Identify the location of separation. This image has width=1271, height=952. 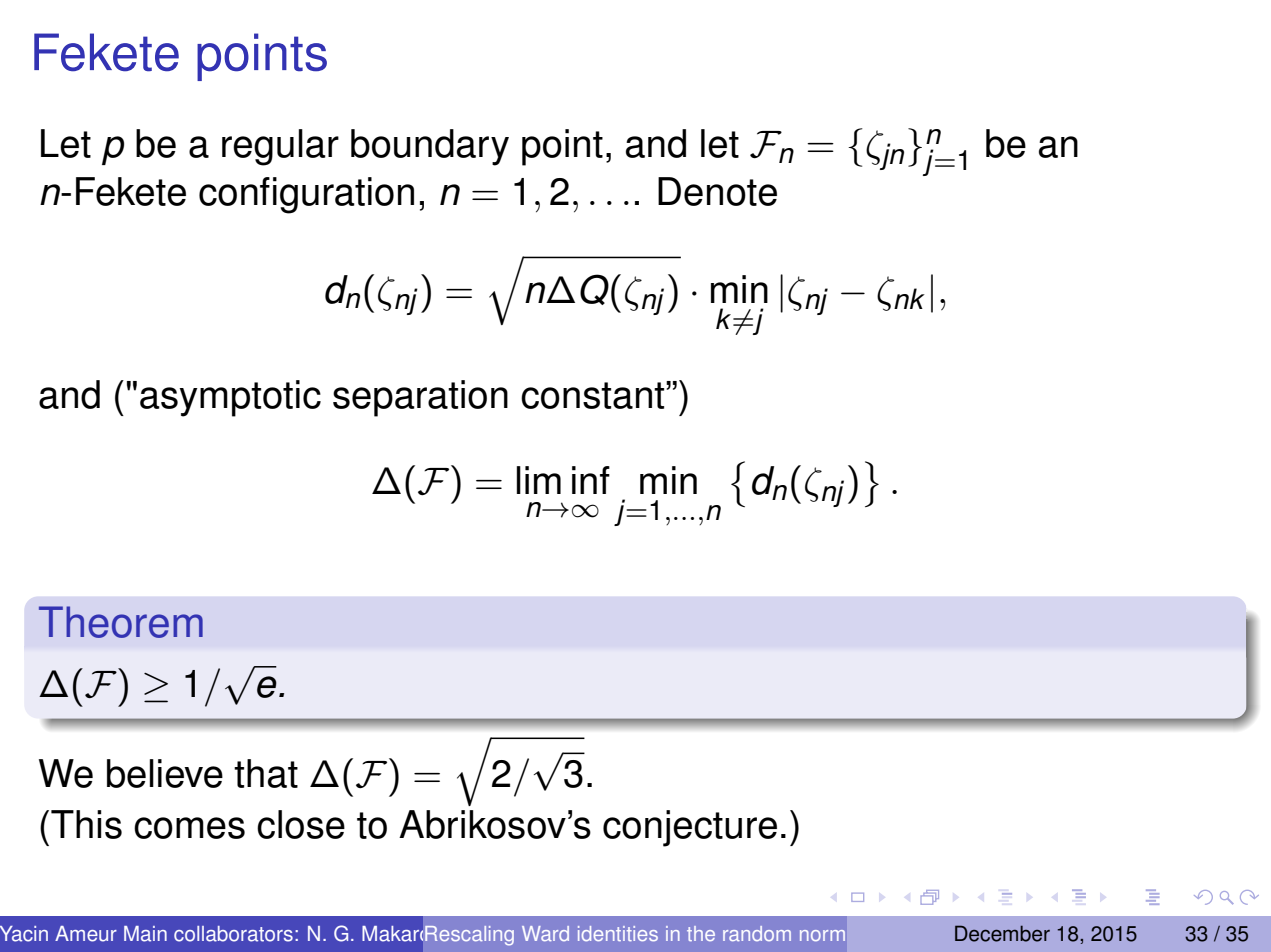
(420, 398).
